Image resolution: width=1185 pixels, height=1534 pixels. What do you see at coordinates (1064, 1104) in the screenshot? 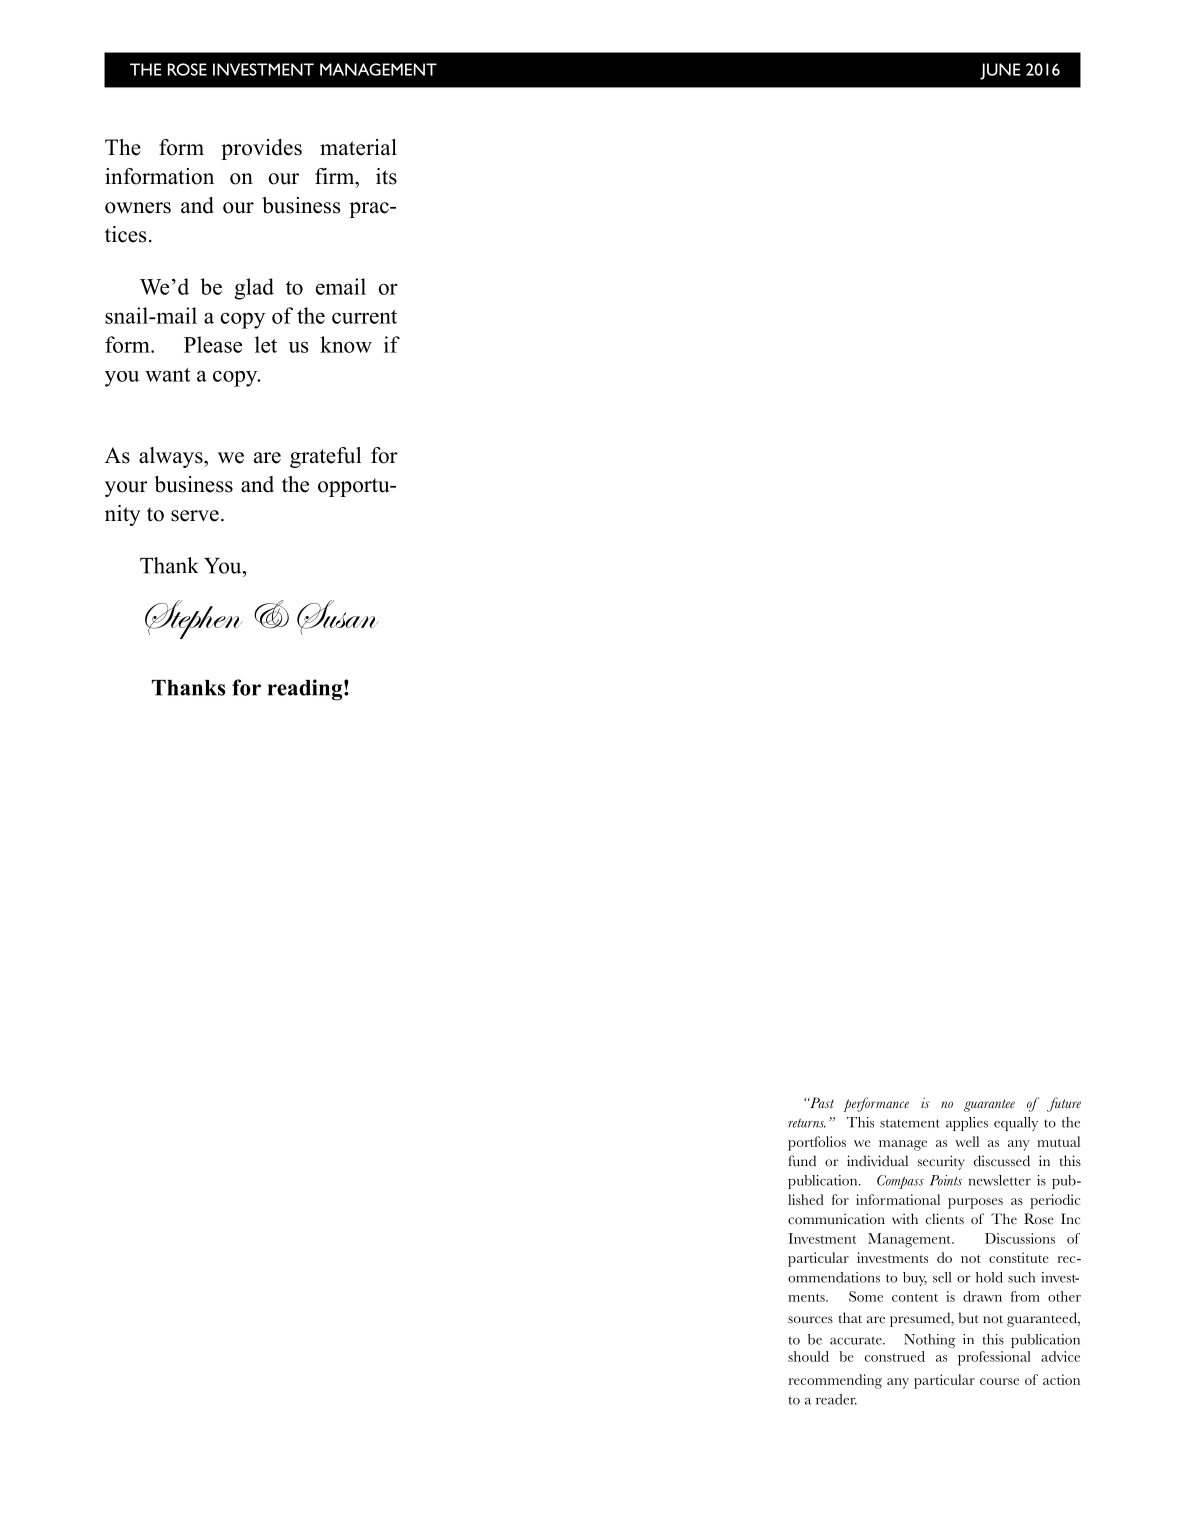
I see `future` at bounding box center [1064, 1104].
